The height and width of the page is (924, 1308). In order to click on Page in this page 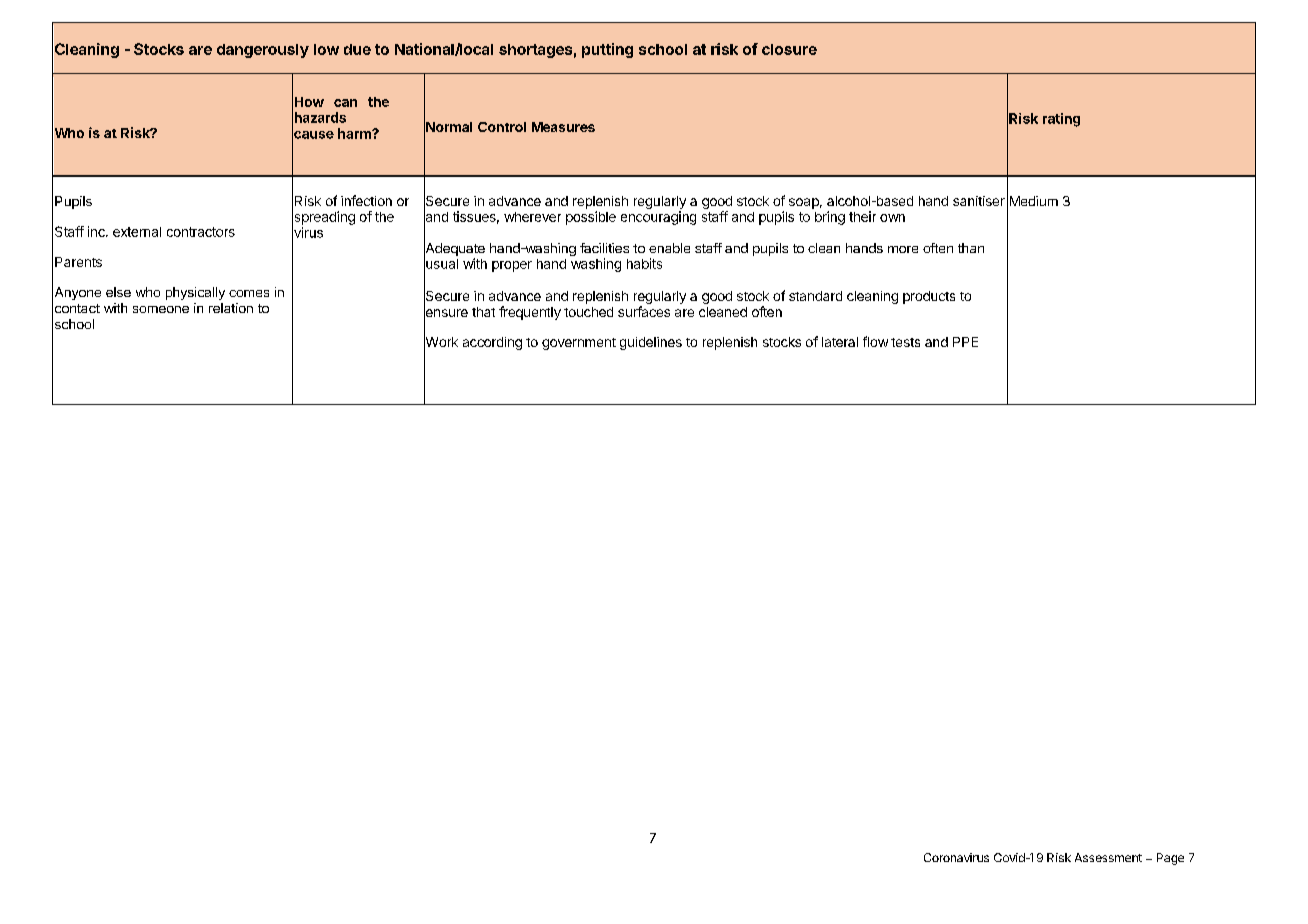, I will do `click(1170, 859)`.
